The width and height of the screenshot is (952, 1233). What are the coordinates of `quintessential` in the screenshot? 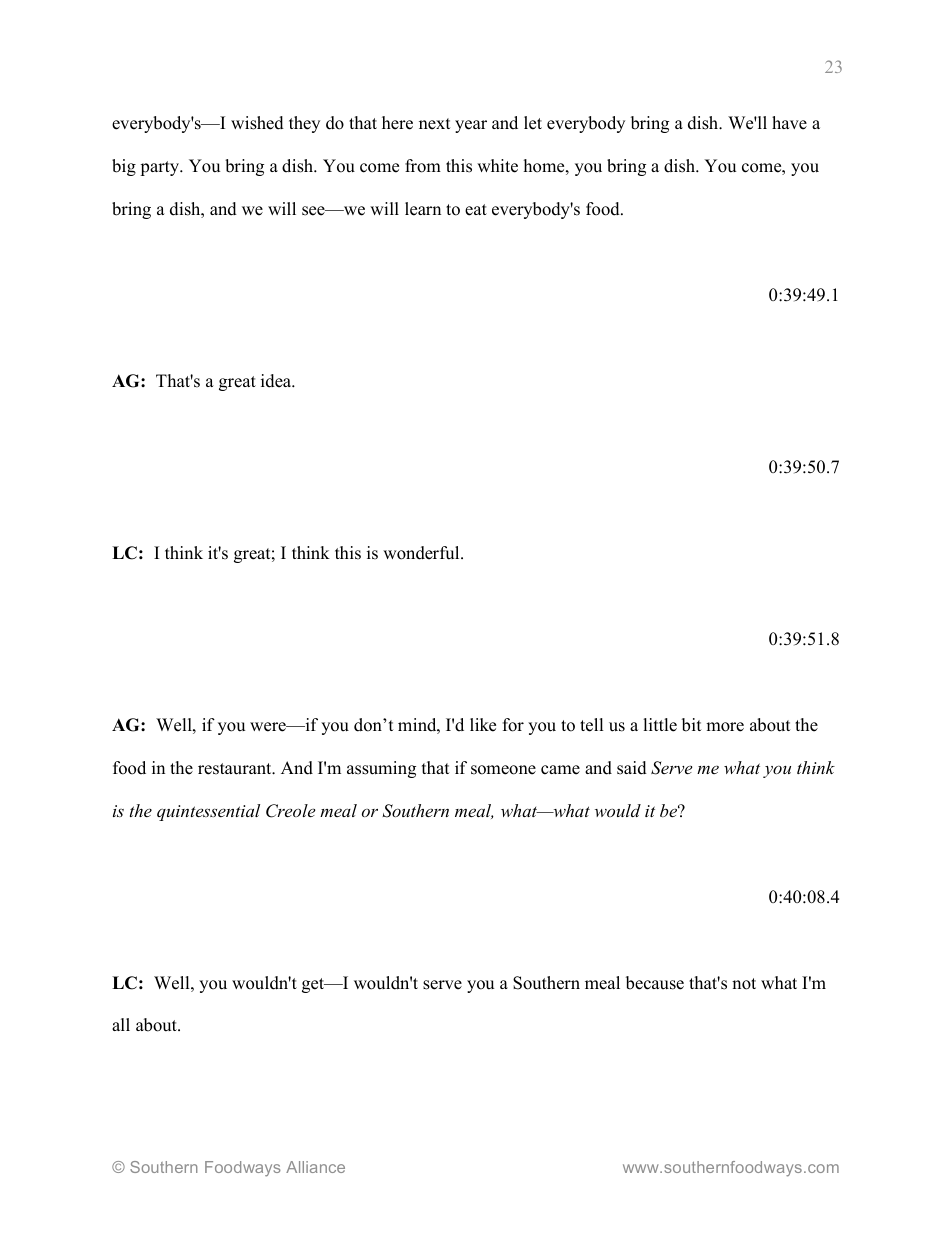 It's located at (208, 812).
